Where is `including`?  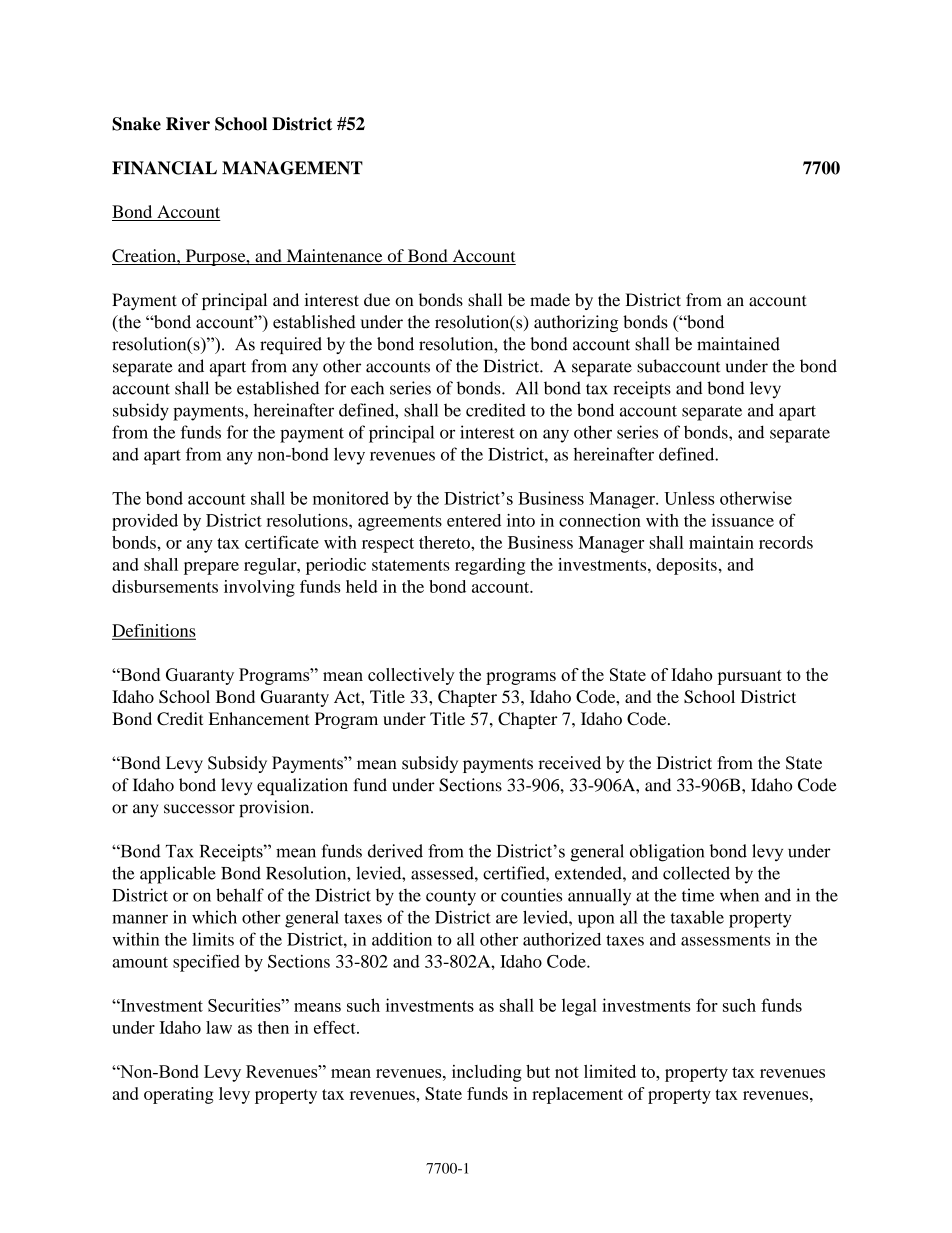 including is located at coordinates (487, 1073).
